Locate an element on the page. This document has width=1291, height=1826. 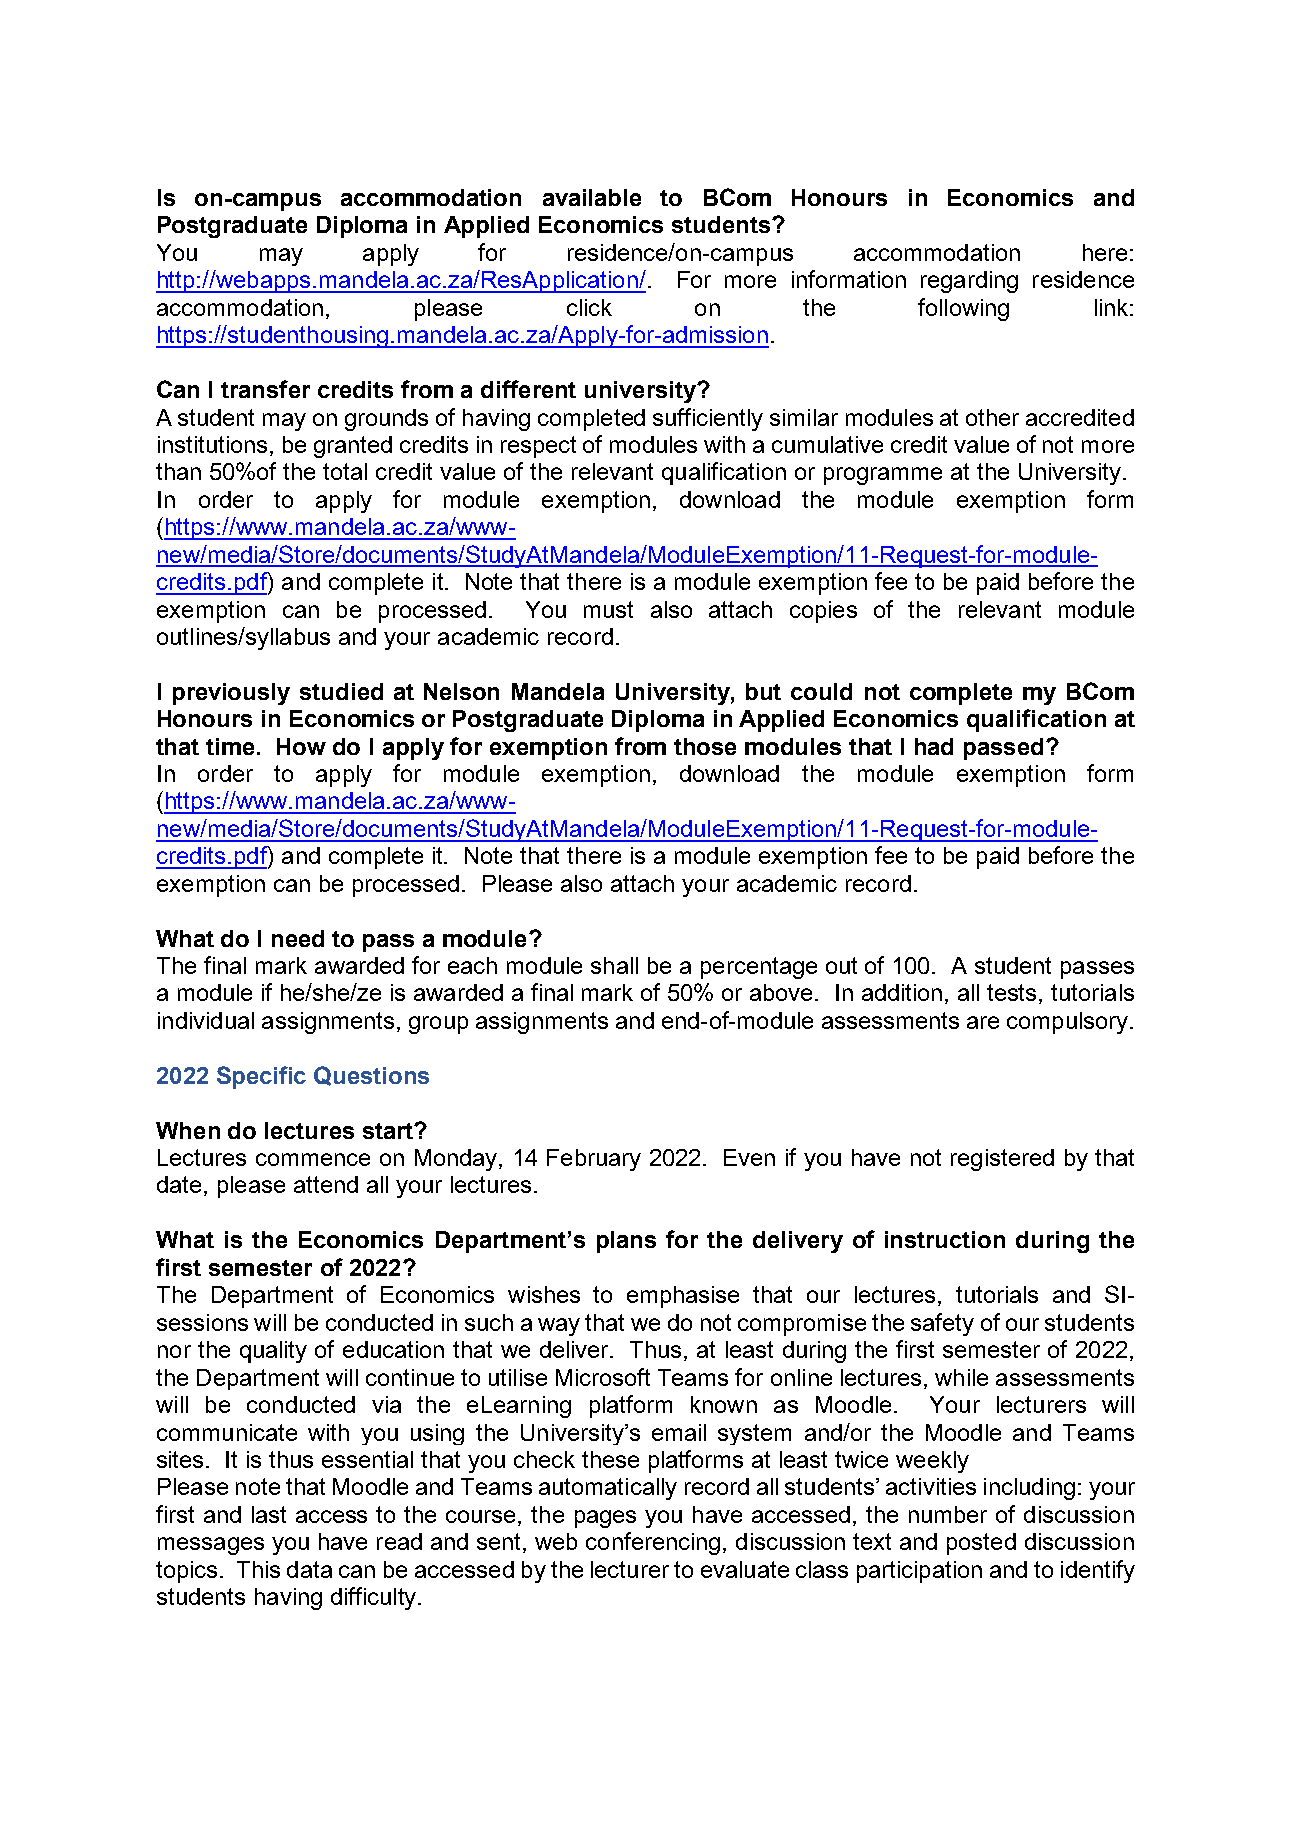
available is located at coordinates (592, 197).
